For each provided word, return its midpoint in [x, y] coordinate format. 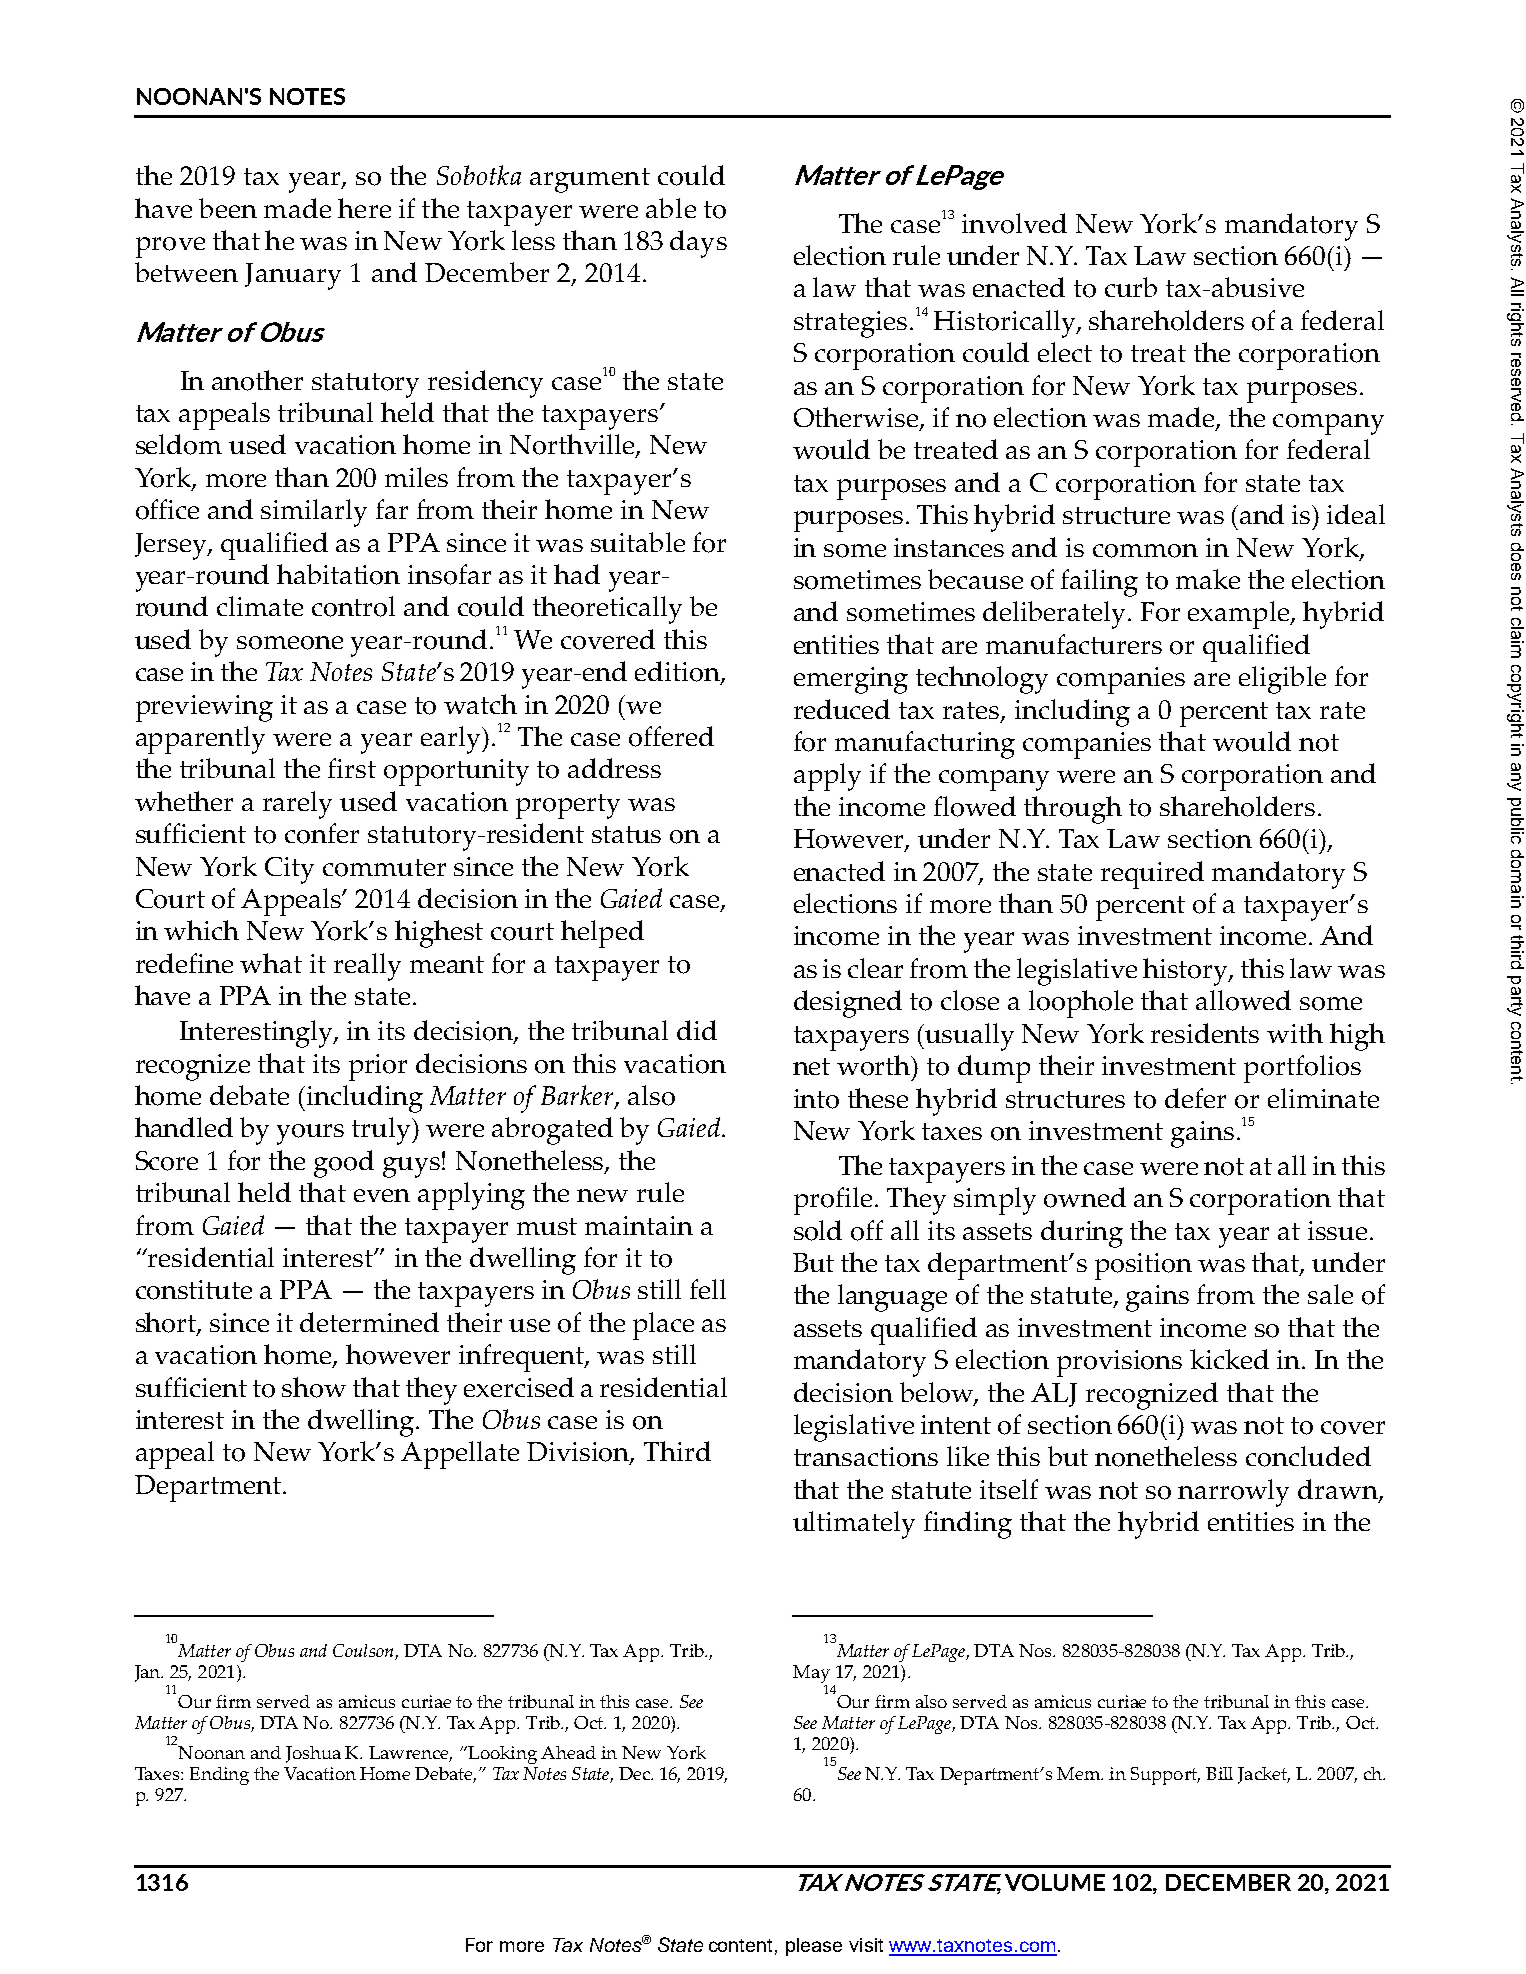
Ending [219, 1776]
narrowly [1233, 1493]
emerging [851, 680]
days [698, 244]
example [1239, 615]
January [293, 276]
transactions [866, 1457]
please [814, 1947]
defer [1195, 1098]
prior [378, 1067]
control [353, 606]
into [816, 1099]
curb [1131, 287]
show [314, 1387]
